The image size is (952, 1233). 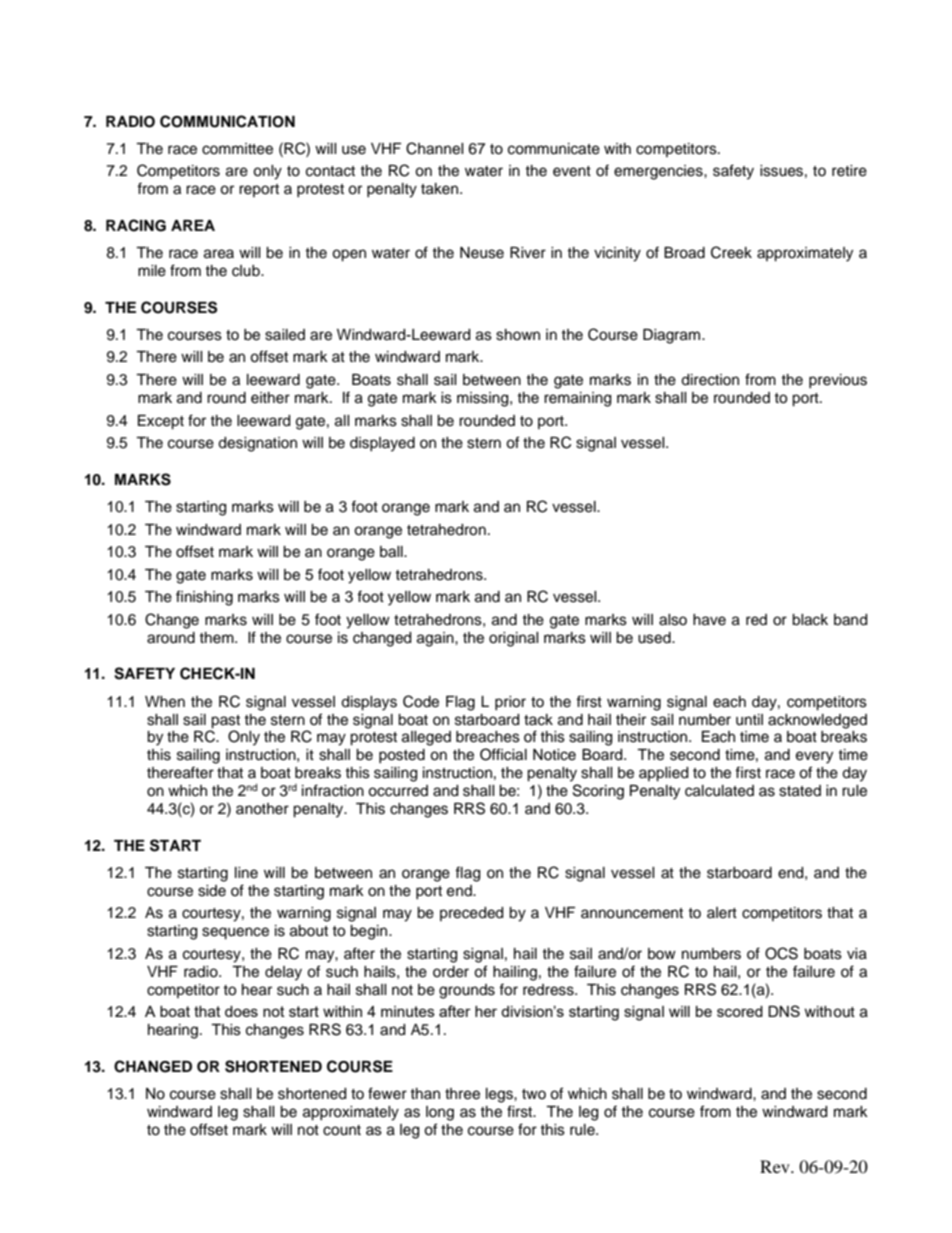 What do you see at coordinates (204, 598) in the screenshot?
I see `finishing` at bounding box center [204, 598].
